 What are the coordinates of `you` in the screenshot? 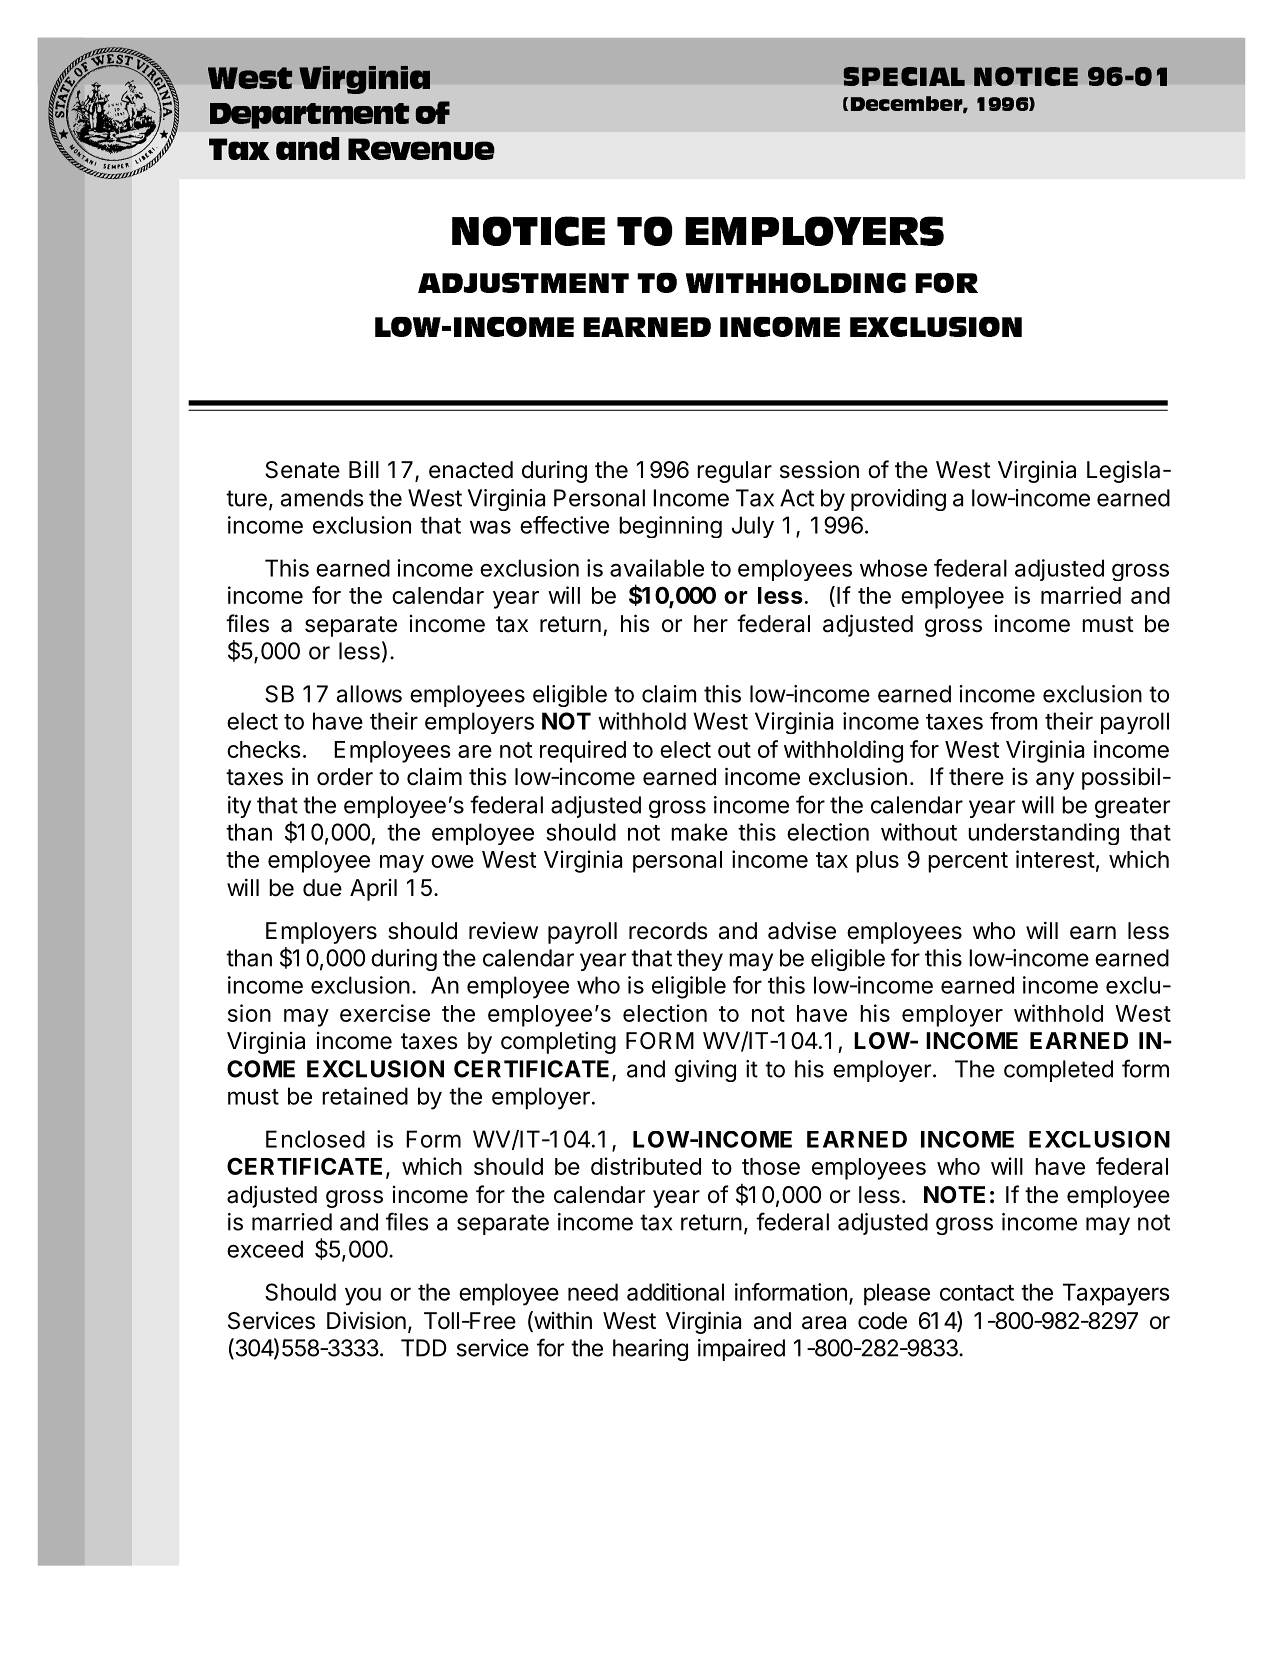 It's located at (363, 1296).
